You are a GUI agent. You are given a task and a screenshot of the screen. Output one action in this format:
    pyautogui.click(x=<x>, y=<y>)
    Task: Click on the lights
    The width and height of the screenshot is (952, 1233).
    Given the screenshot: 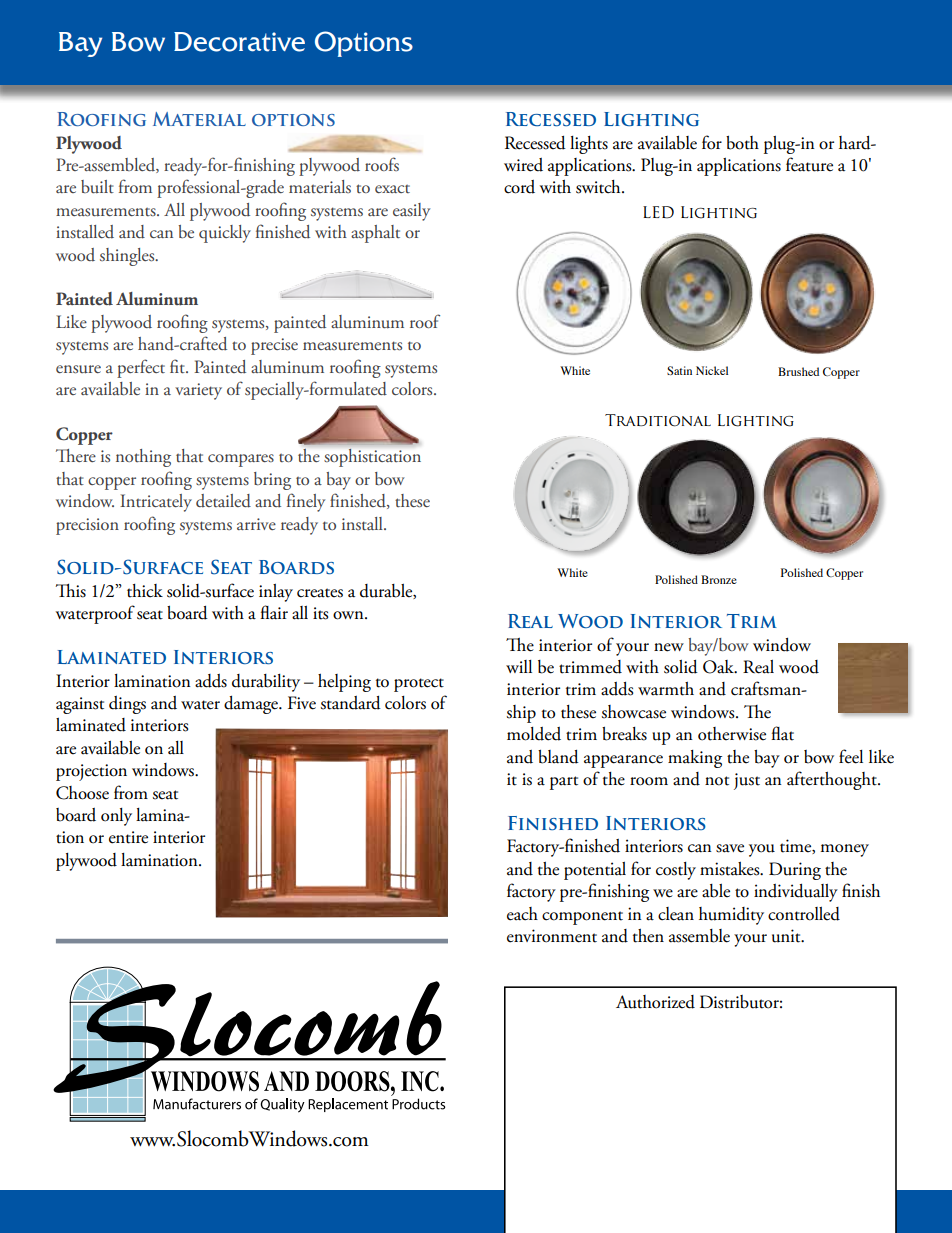 What is the action you would take?
    pyautogui.click(x=589, y=145)
